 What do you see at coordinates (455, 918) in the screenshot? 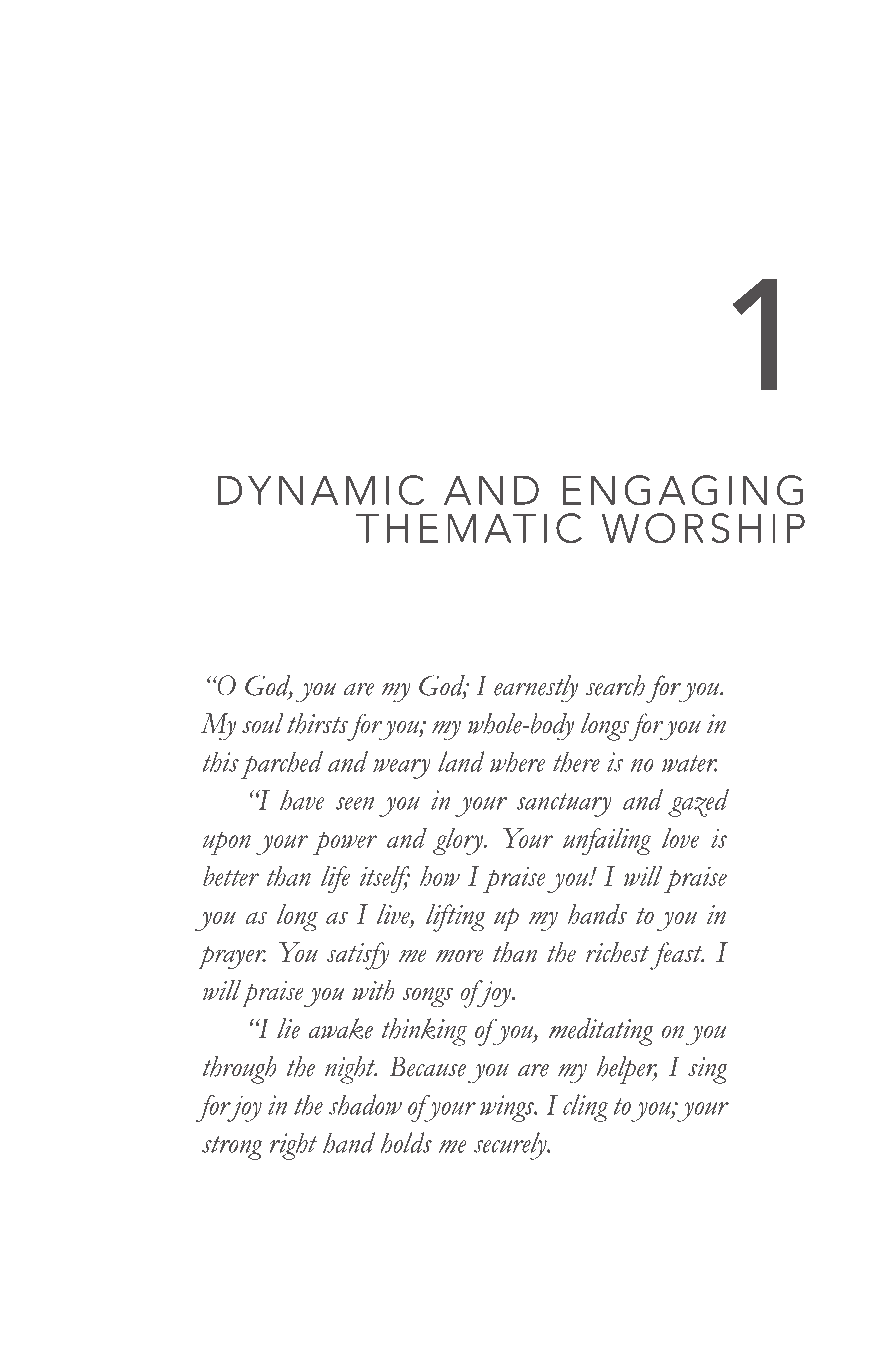
I see `lifting` at bounding box center [455, 918].
